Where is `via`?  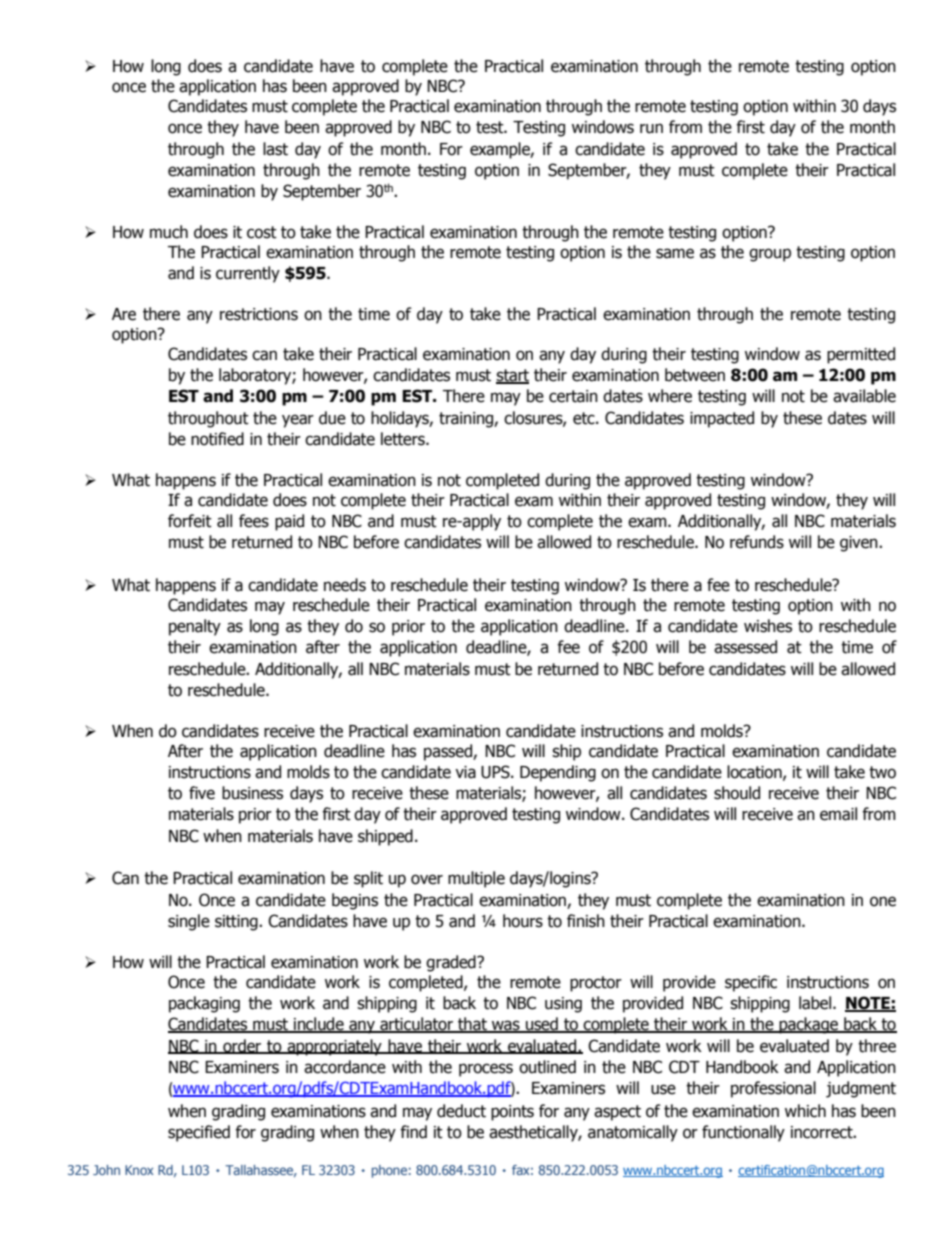
via is located at coordinates (465, 772).
